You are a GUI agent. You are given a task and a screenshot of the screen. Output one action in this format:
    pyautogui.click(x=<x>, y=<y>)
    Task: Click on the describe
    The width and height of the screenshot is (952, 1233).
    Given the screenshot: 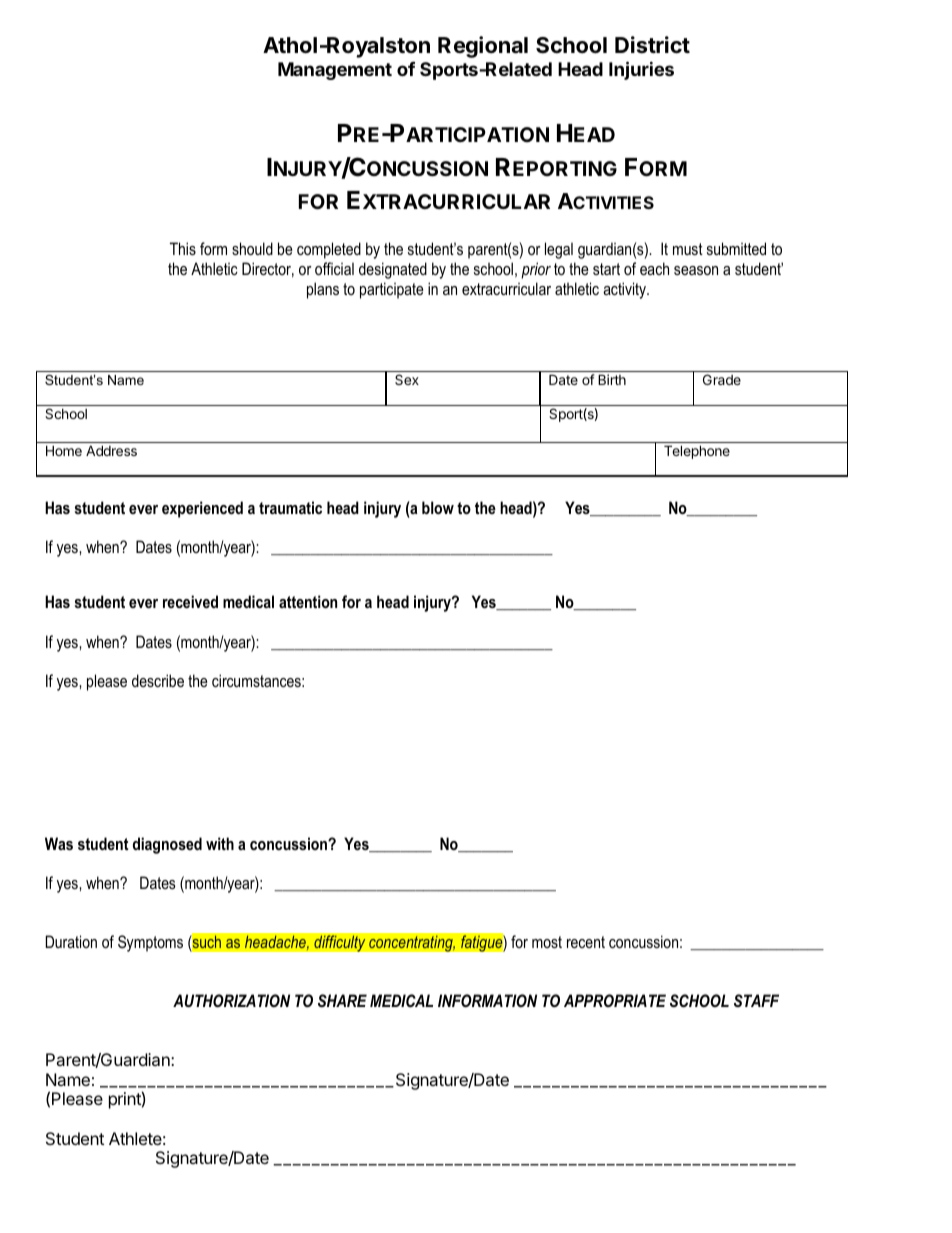 What is the action you would take?
    pyautogui.click(x=158, y=680)
